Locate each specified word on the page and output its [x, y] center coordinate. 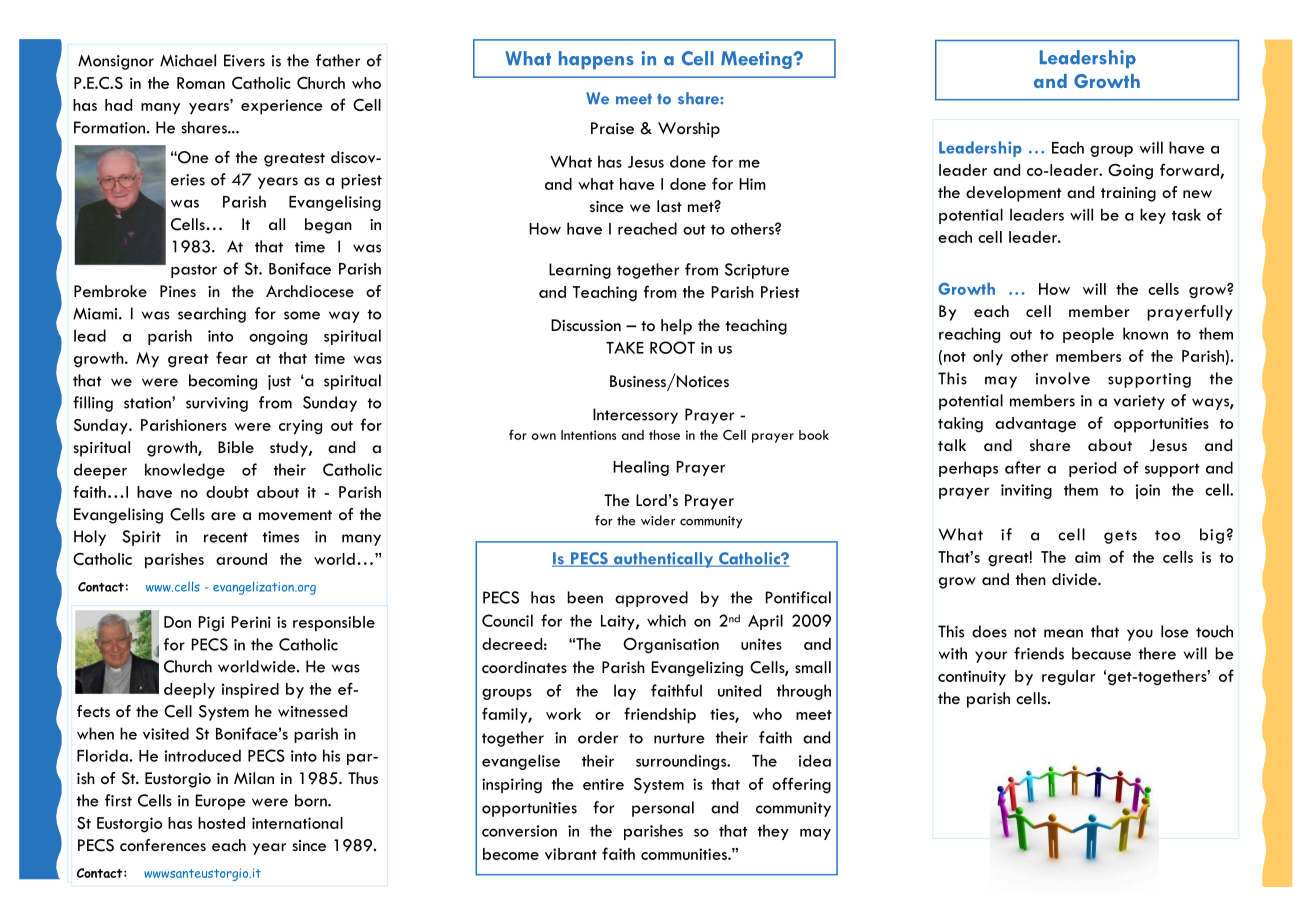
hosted [221, 823]
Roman [201, 83]
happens [596, 60]
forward [1190, 170]
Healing [641, 468]
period [1092, 469]
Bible [236, 447]
